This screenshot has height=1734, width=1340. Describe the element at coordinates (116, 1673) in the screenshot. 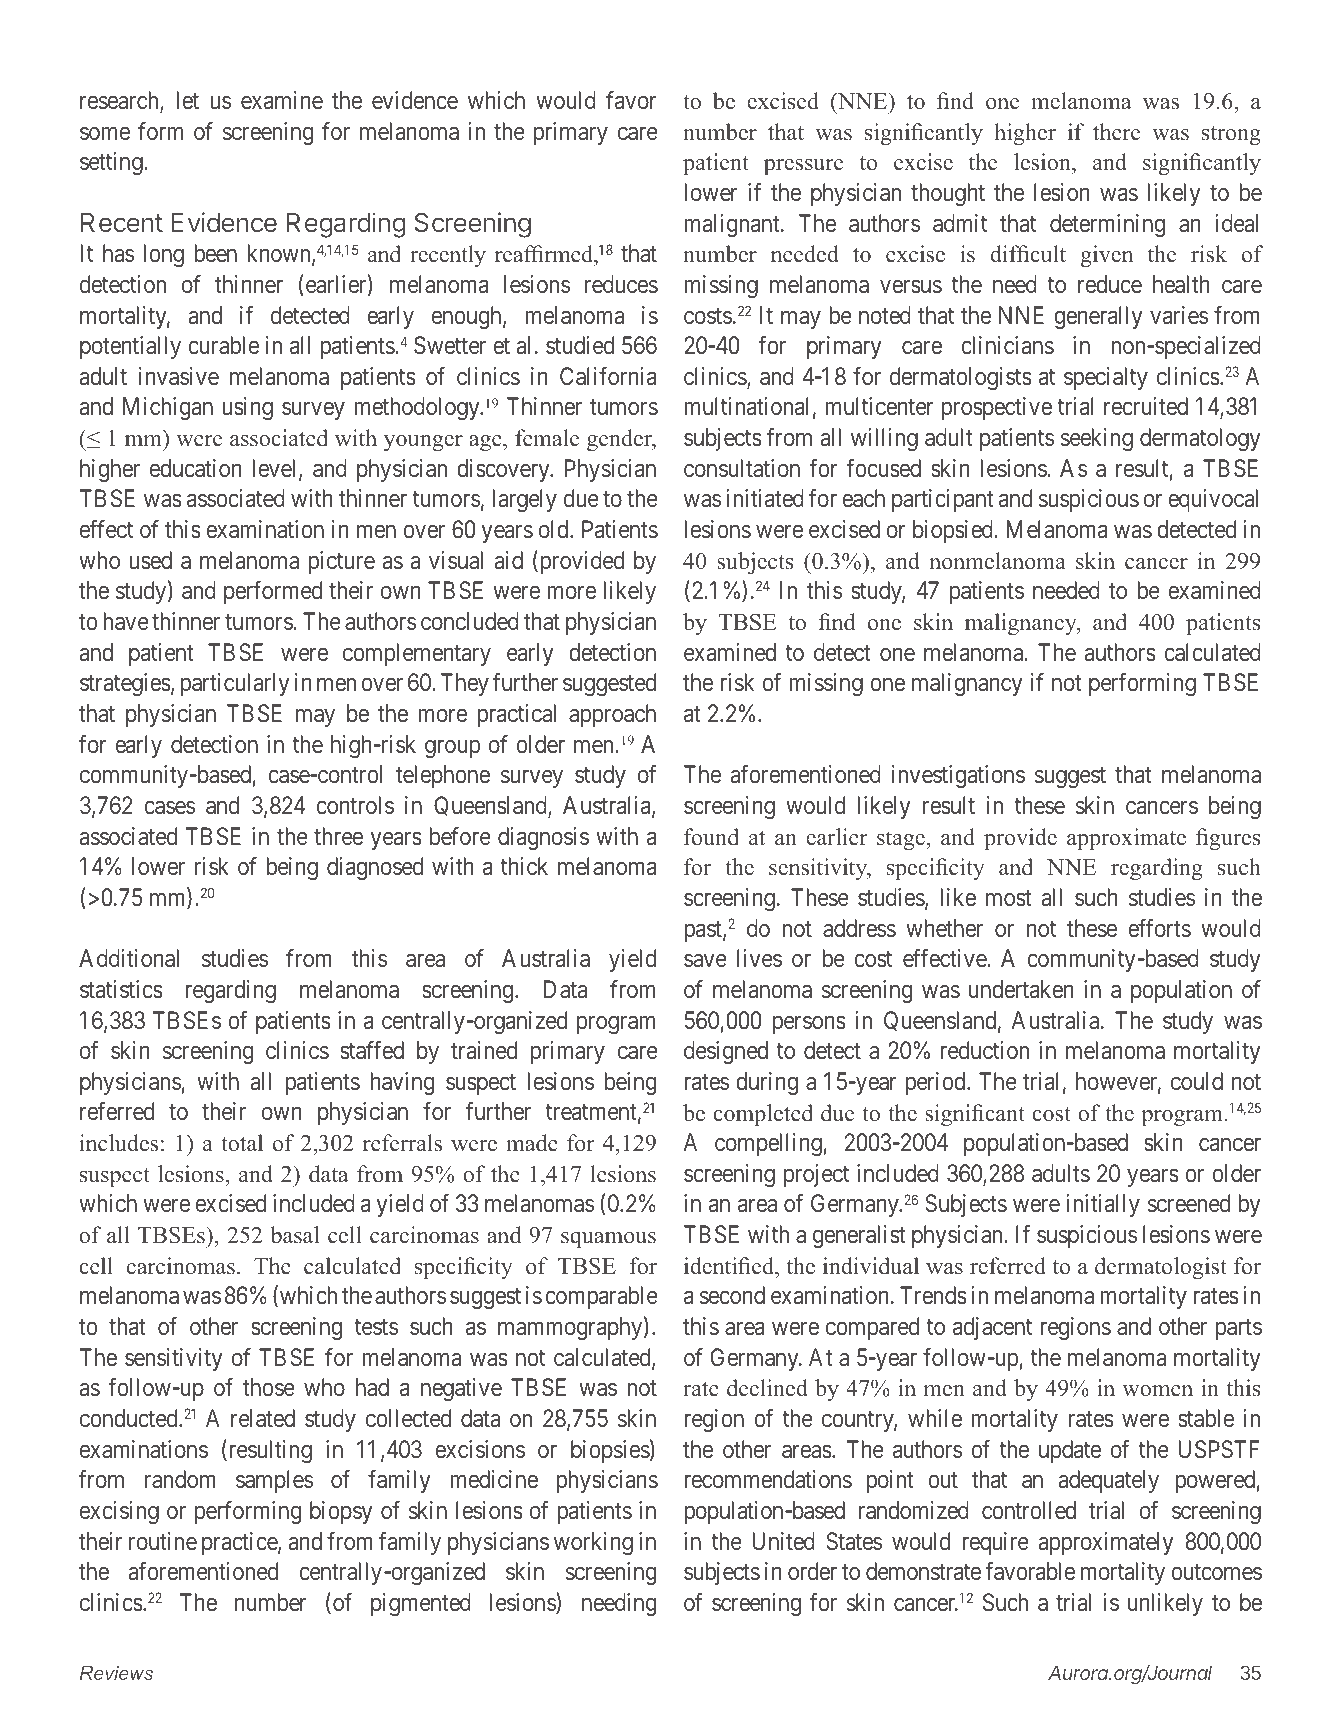

I see `Reviews` at that location.
